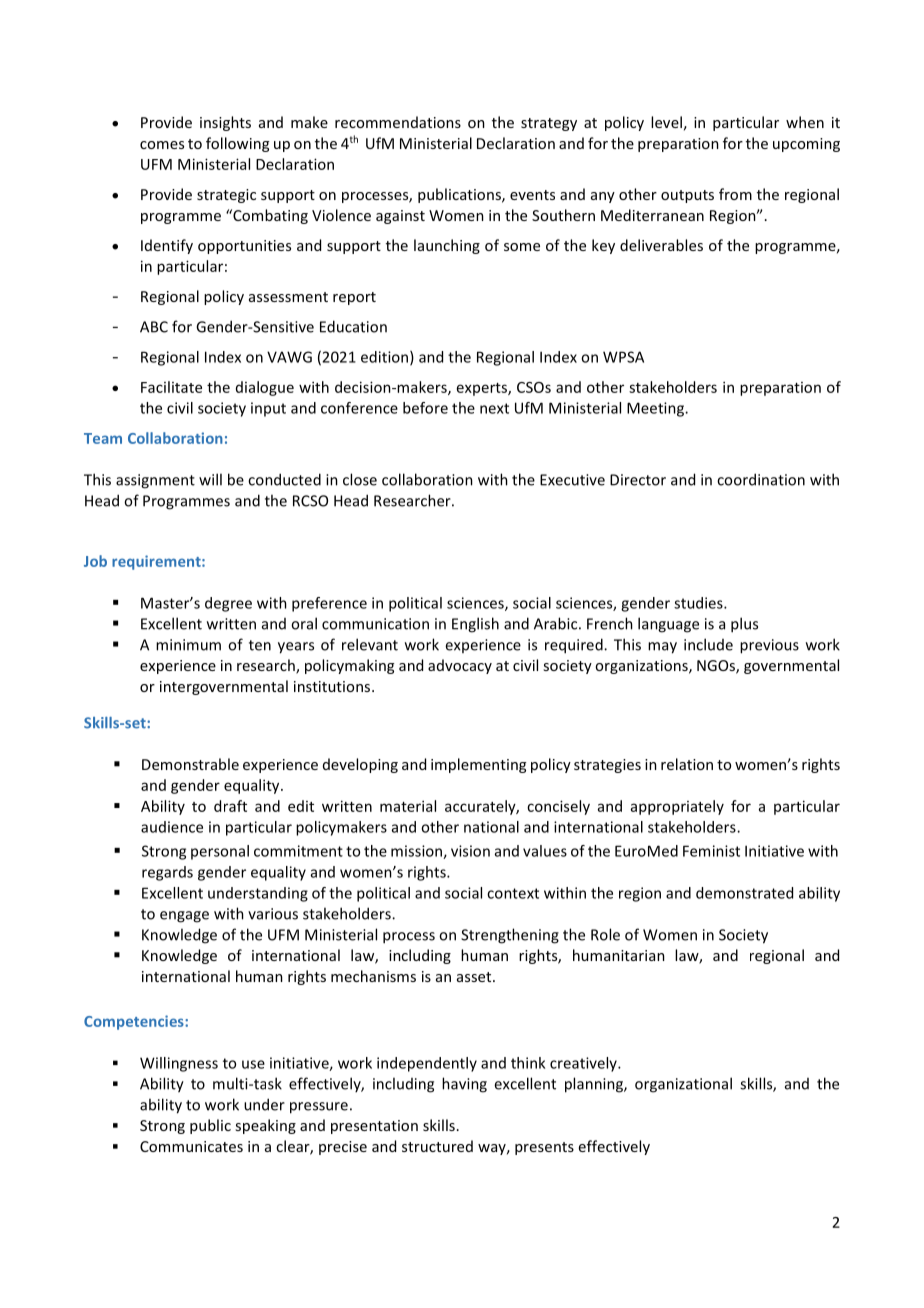  Describe the element at coordinates (191, 1146) in the screenshot. I see `Communicates` at that location.
